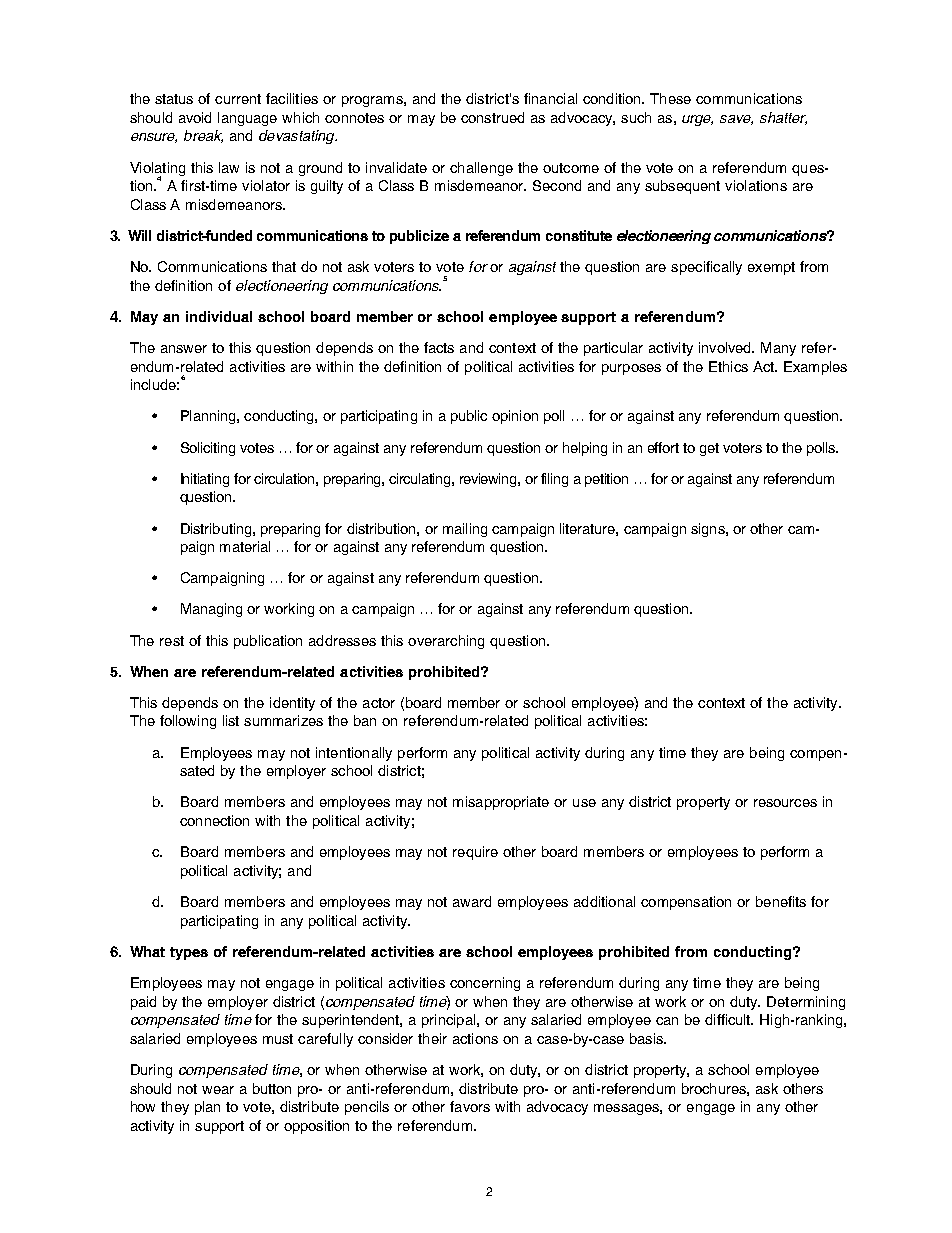  Describe the element at coordinates (439, 347) in the image. I see `facts` at that location.
